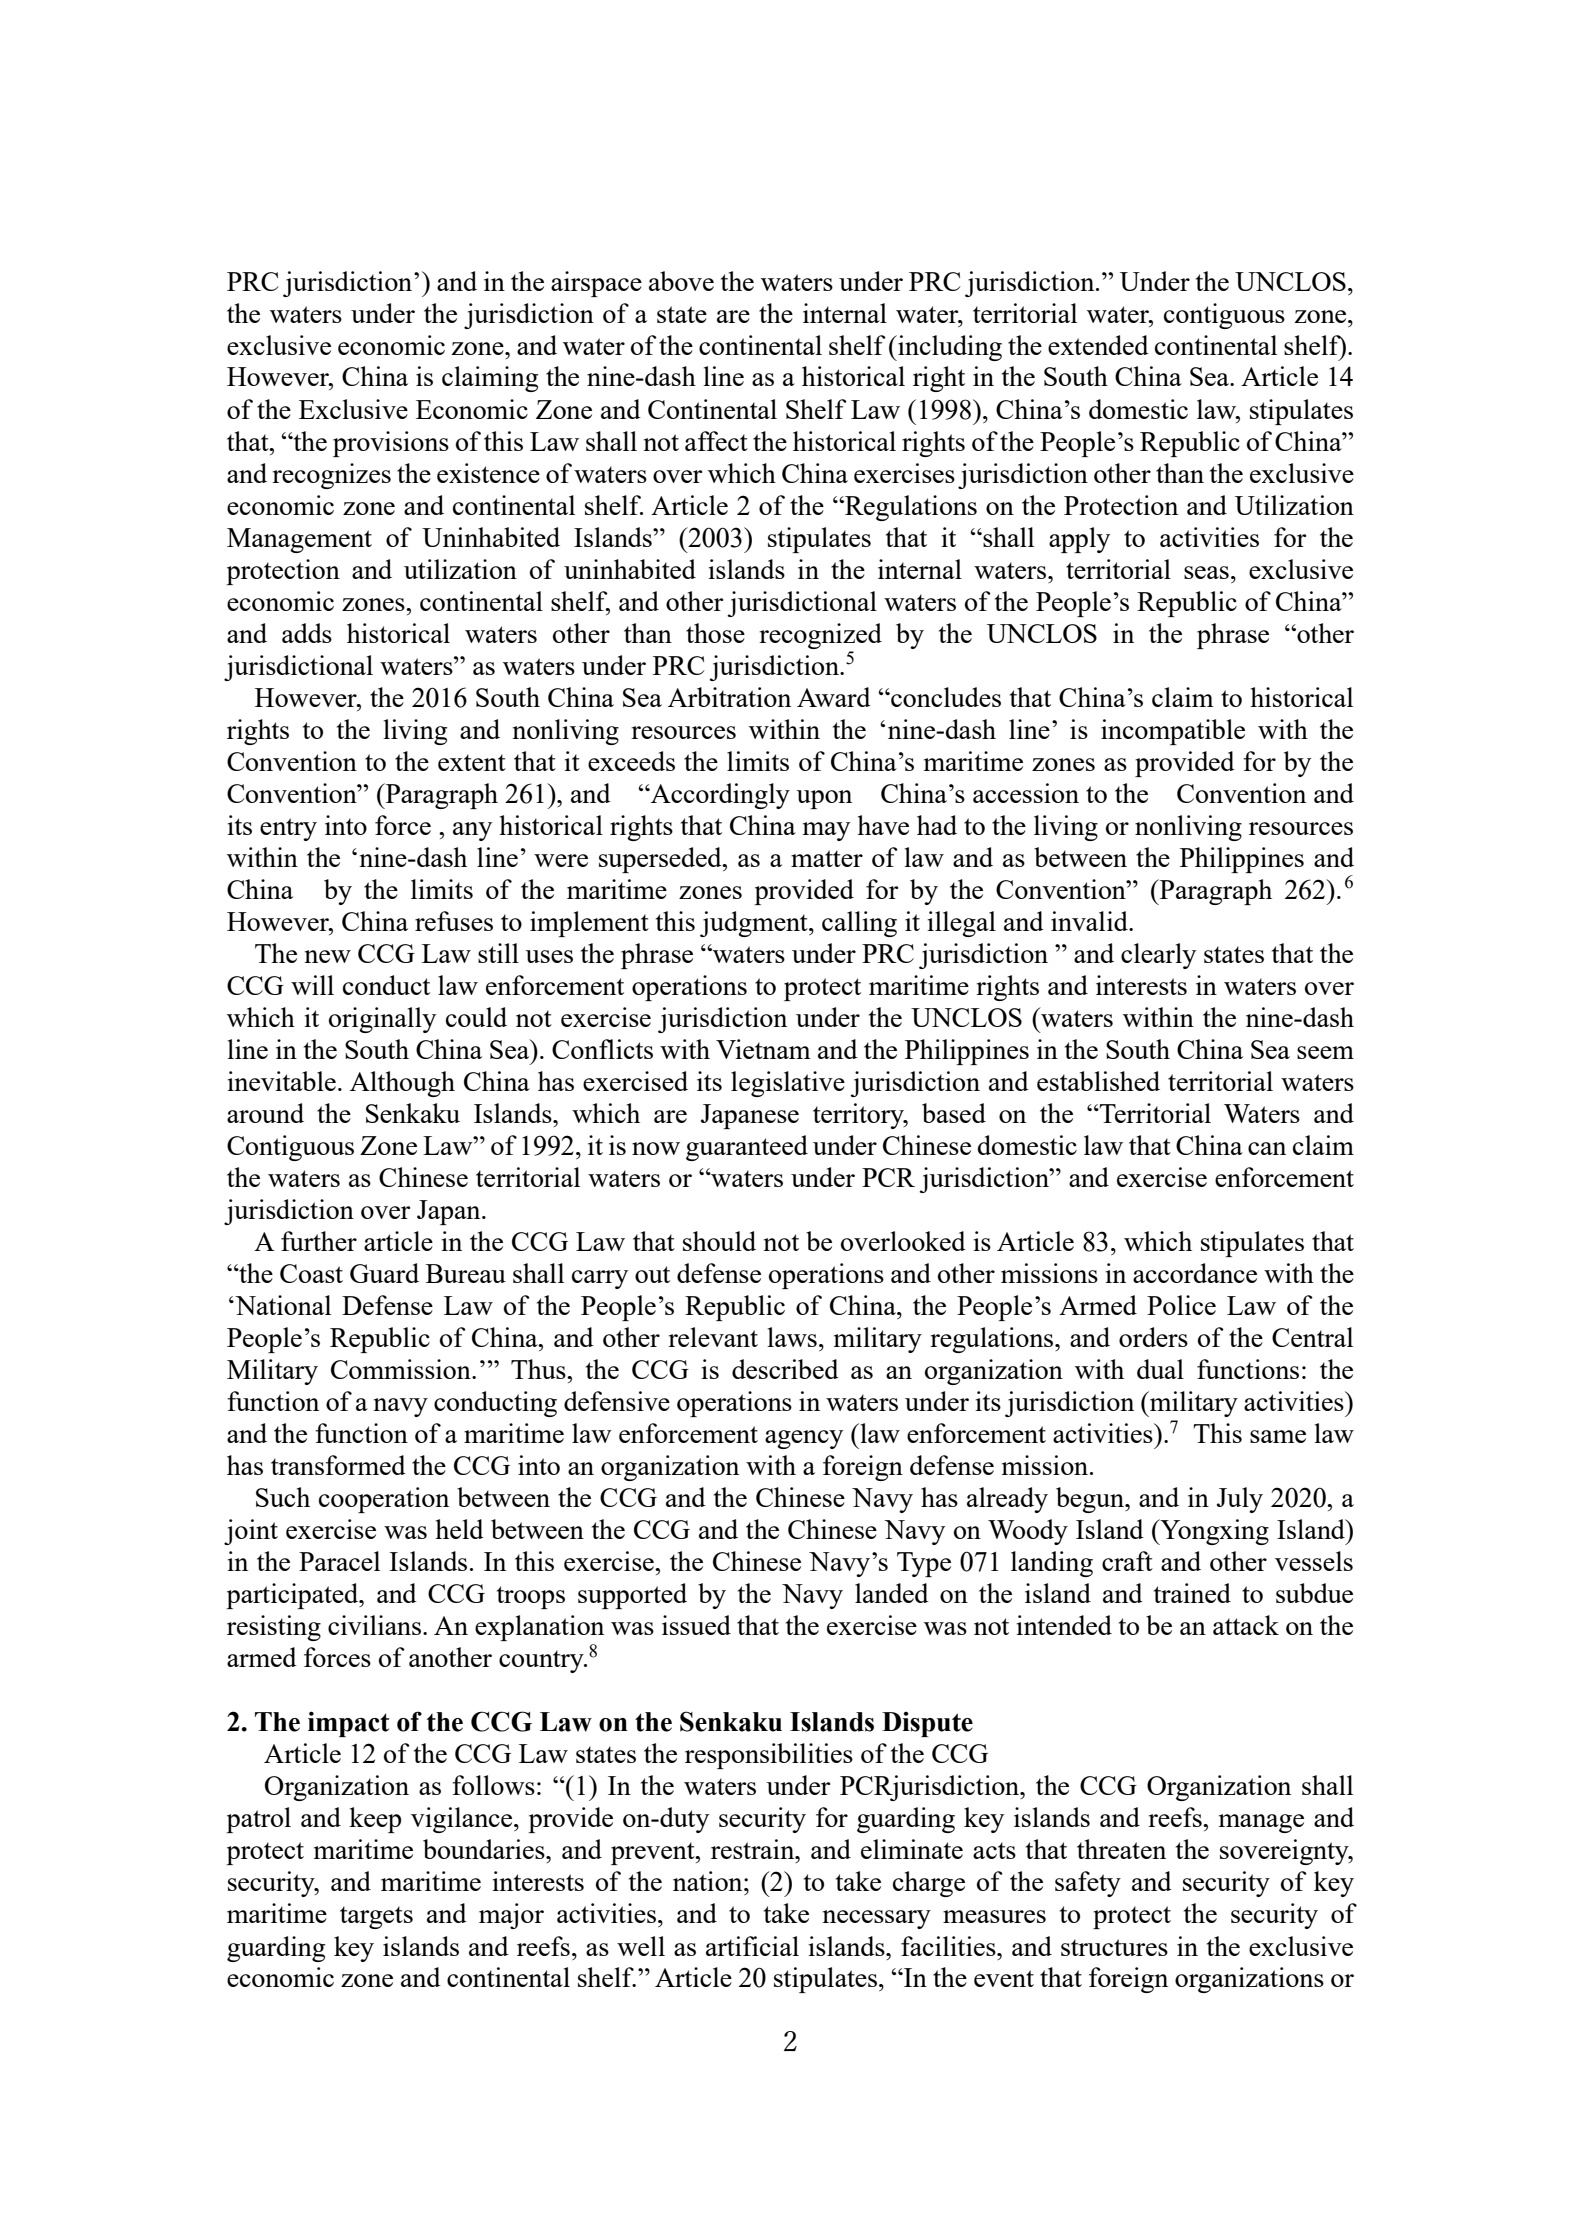  I want to click on described, so click(785, 1369).
